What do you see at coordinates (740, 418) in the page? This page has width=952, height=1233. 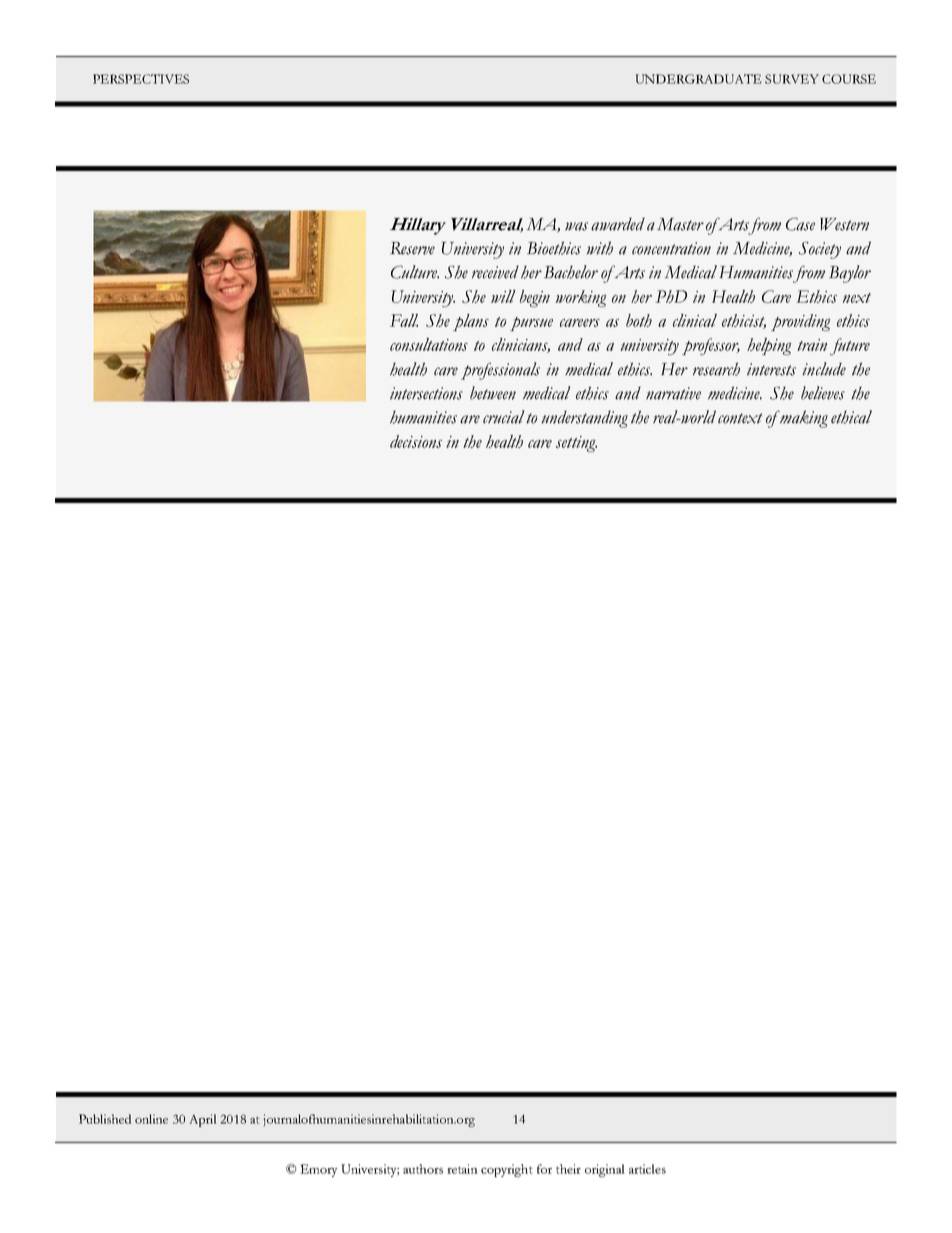 I see `context` at bounding box center [740, 418].
